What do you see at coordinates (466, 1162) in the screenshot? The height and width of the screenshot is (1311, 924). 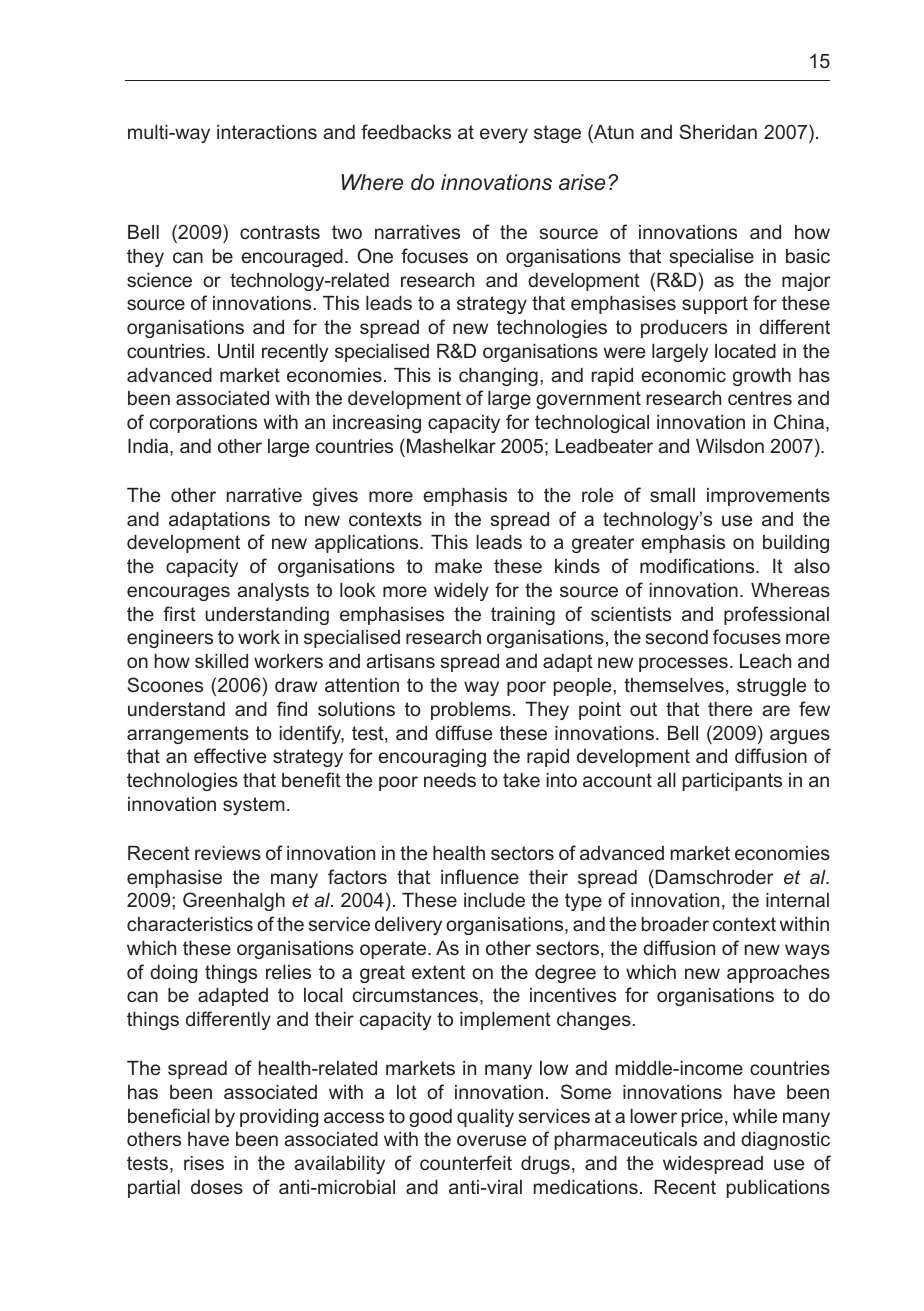 I see `counterfeit` at bounding box center [466, 1162].
